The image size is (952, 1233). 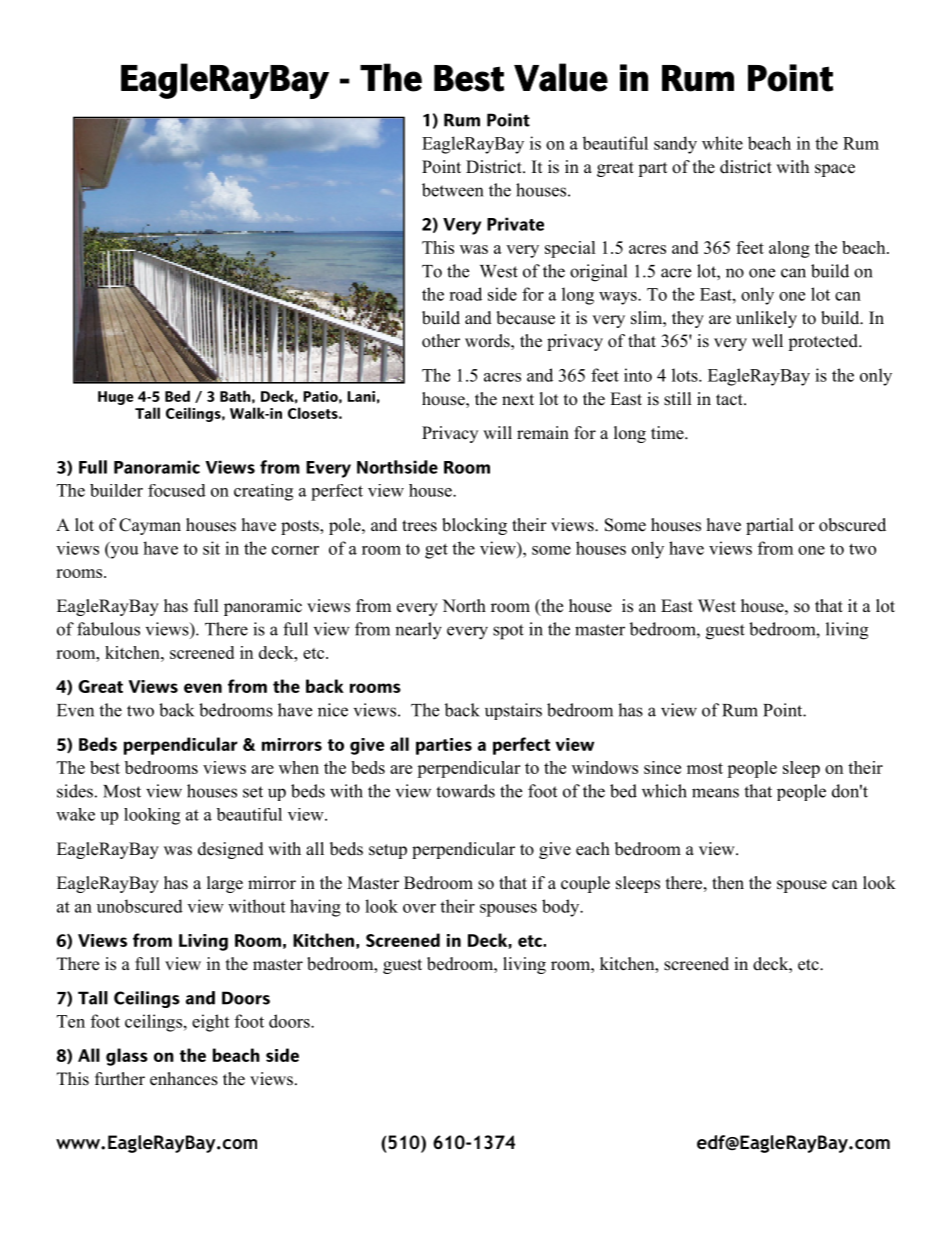 What do you see at coordinates (561, 77) in the screenshot?
I see `Value` at bounding box center [561, 77].
